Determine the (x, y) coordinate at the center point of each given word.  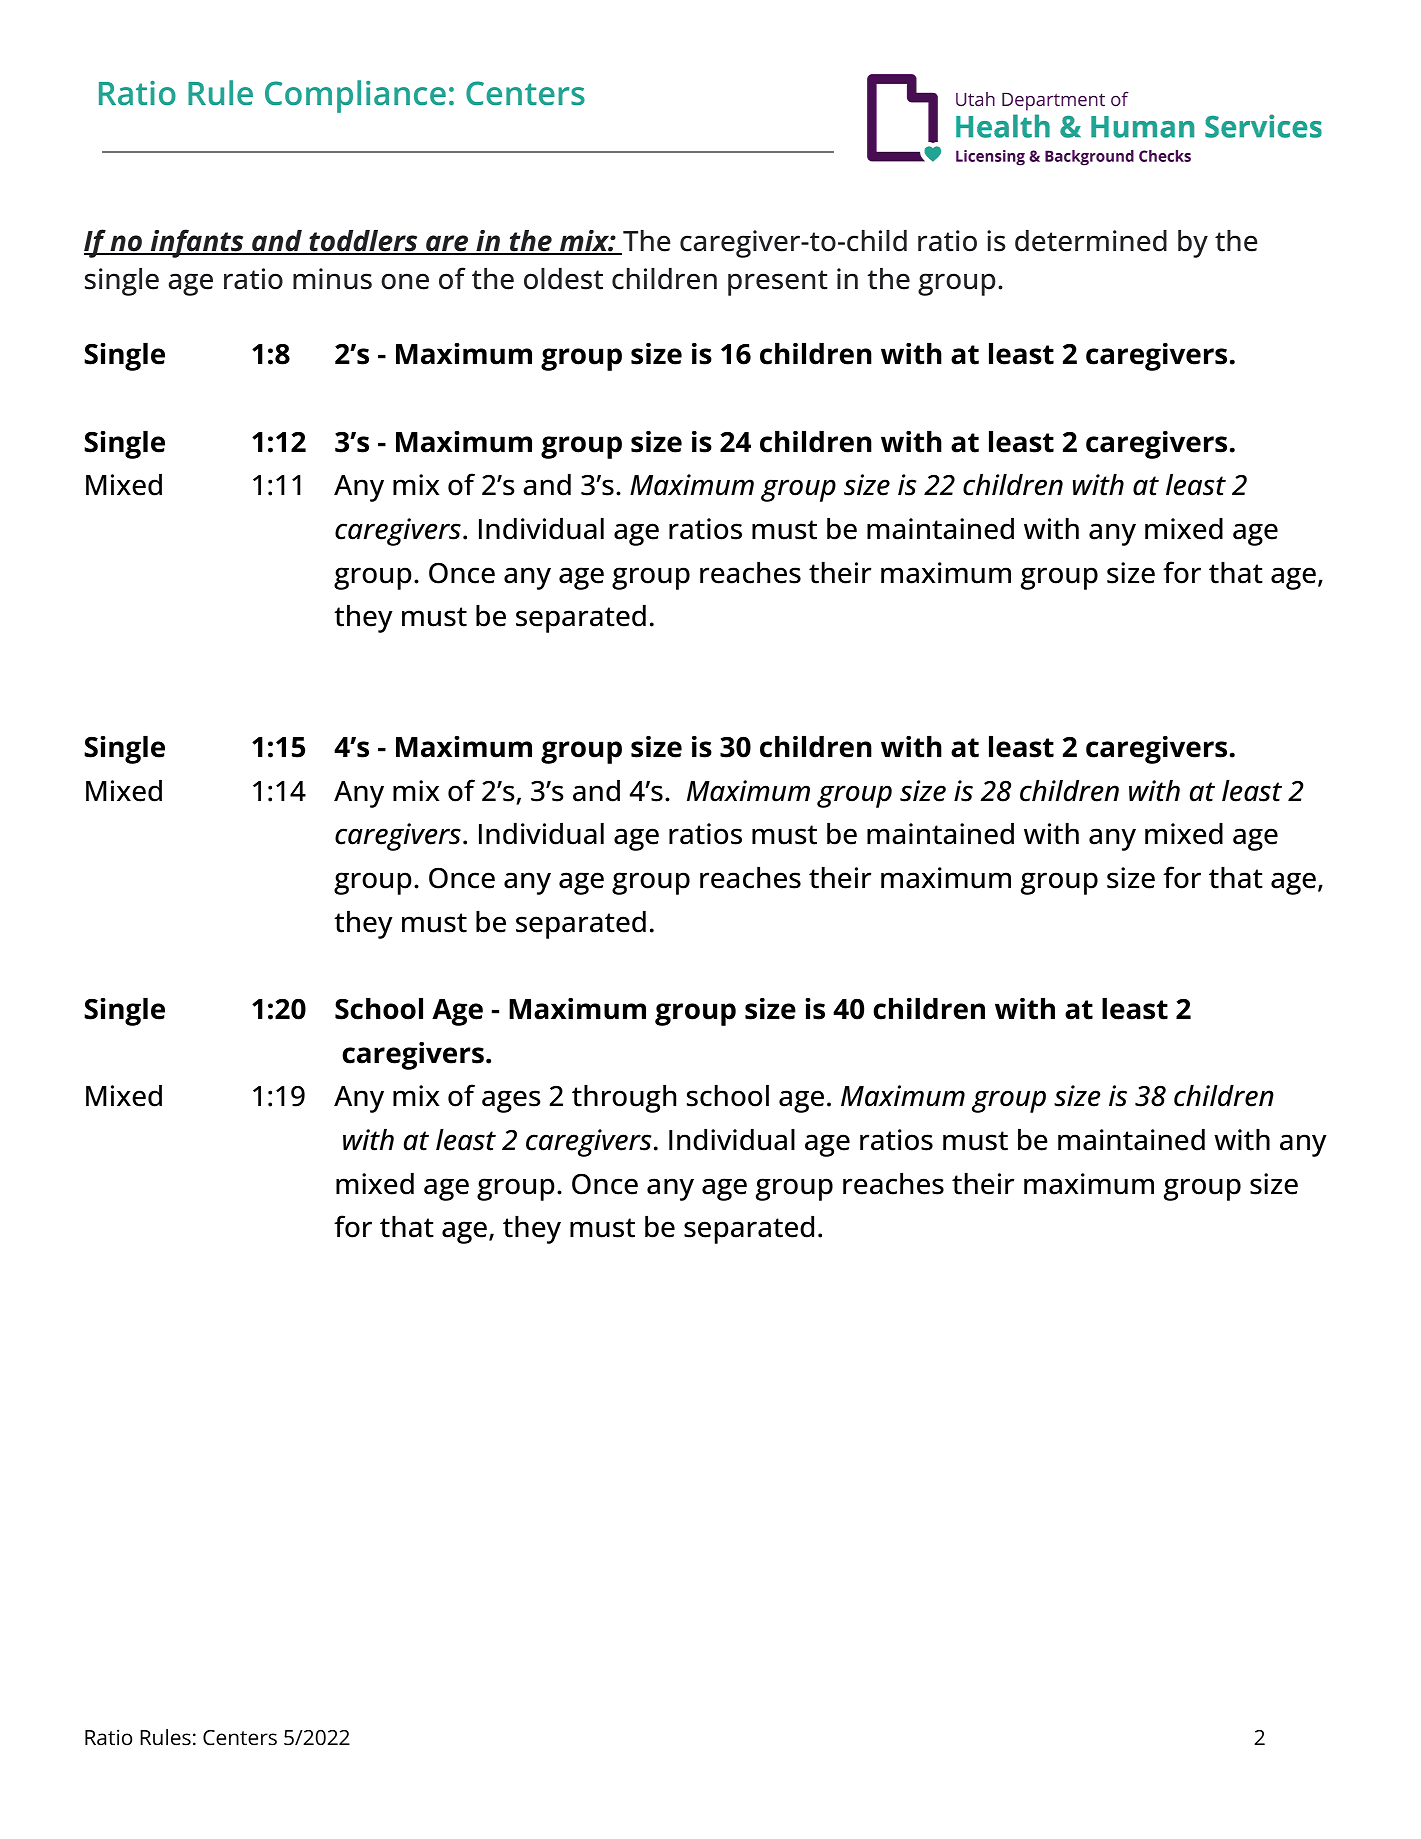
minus (332, 279)
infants (197, 243)
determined (1091, 241)
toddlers (363, 242)
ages (511, 1101)
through (624, 1099)
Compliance (355, 96)
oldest (563, 279)
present (778, 283)
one (405, 281)
